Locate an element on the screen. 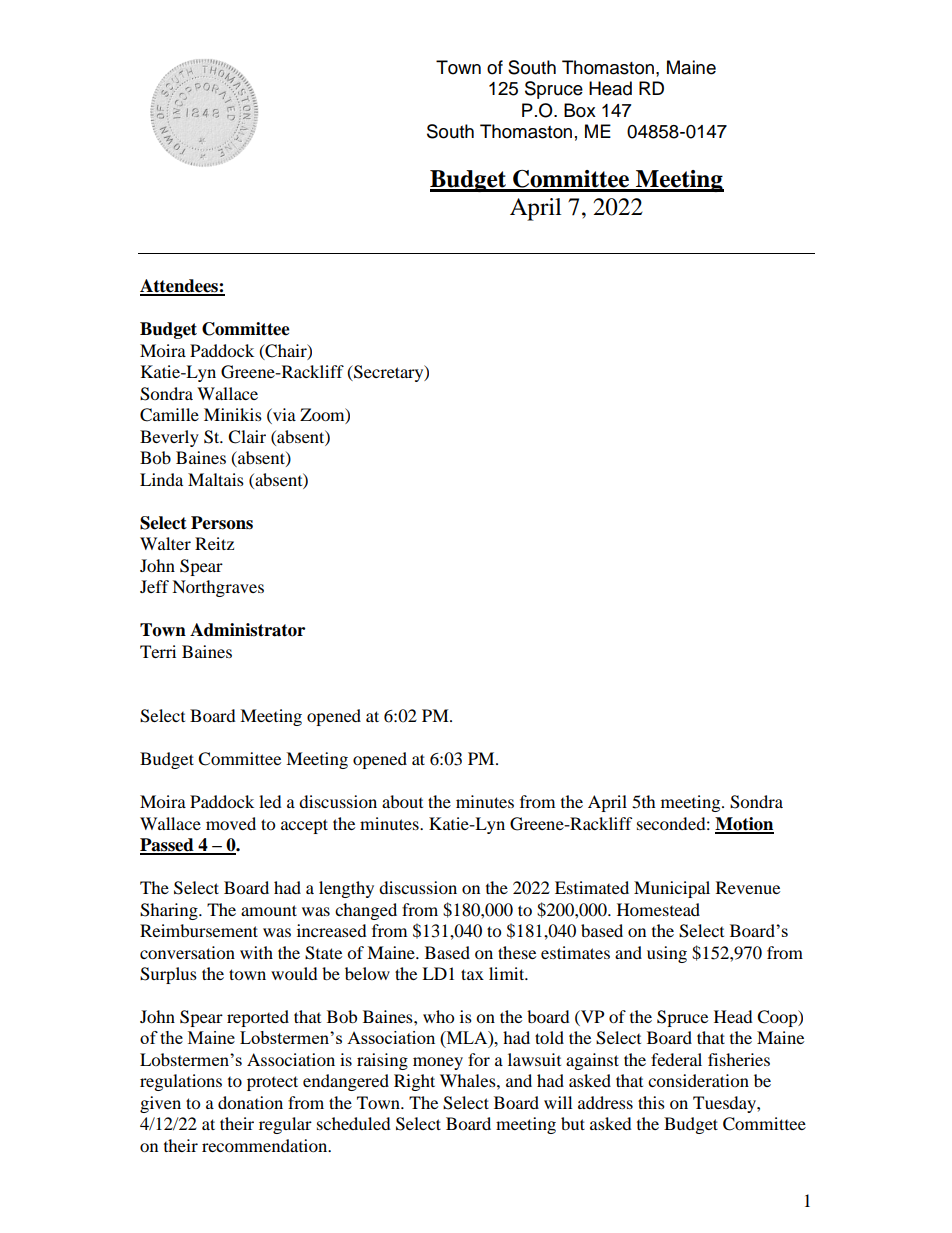 The height and width of the screenshot is (1233, 952). changed is located at coordinates (366, 911).
